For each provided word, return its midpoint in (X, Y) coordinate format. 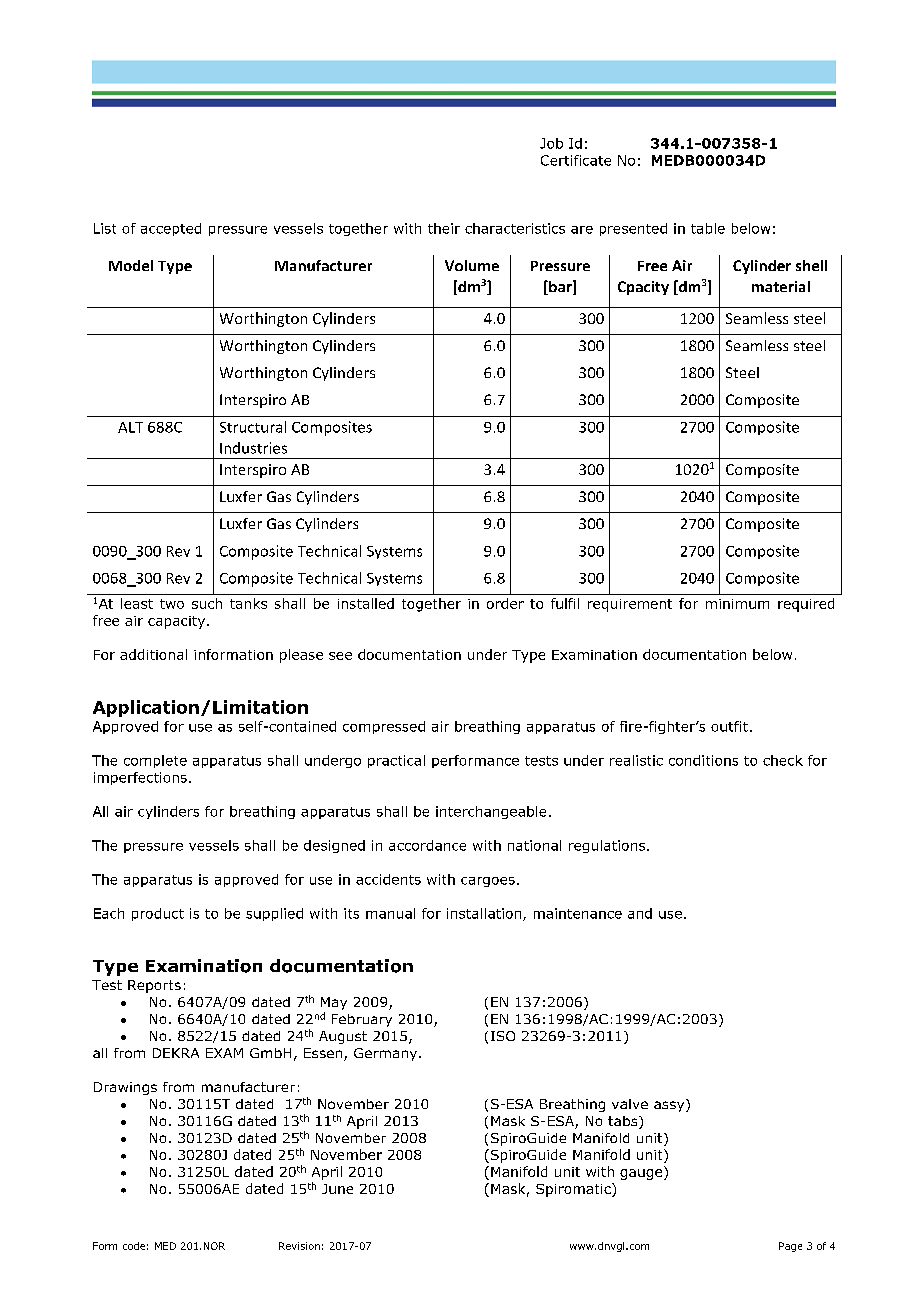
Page (790, 1247)
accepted (171, 229)
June (337, 1189)
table (708, 228)
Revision (299, 1246)
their (444, 228)
